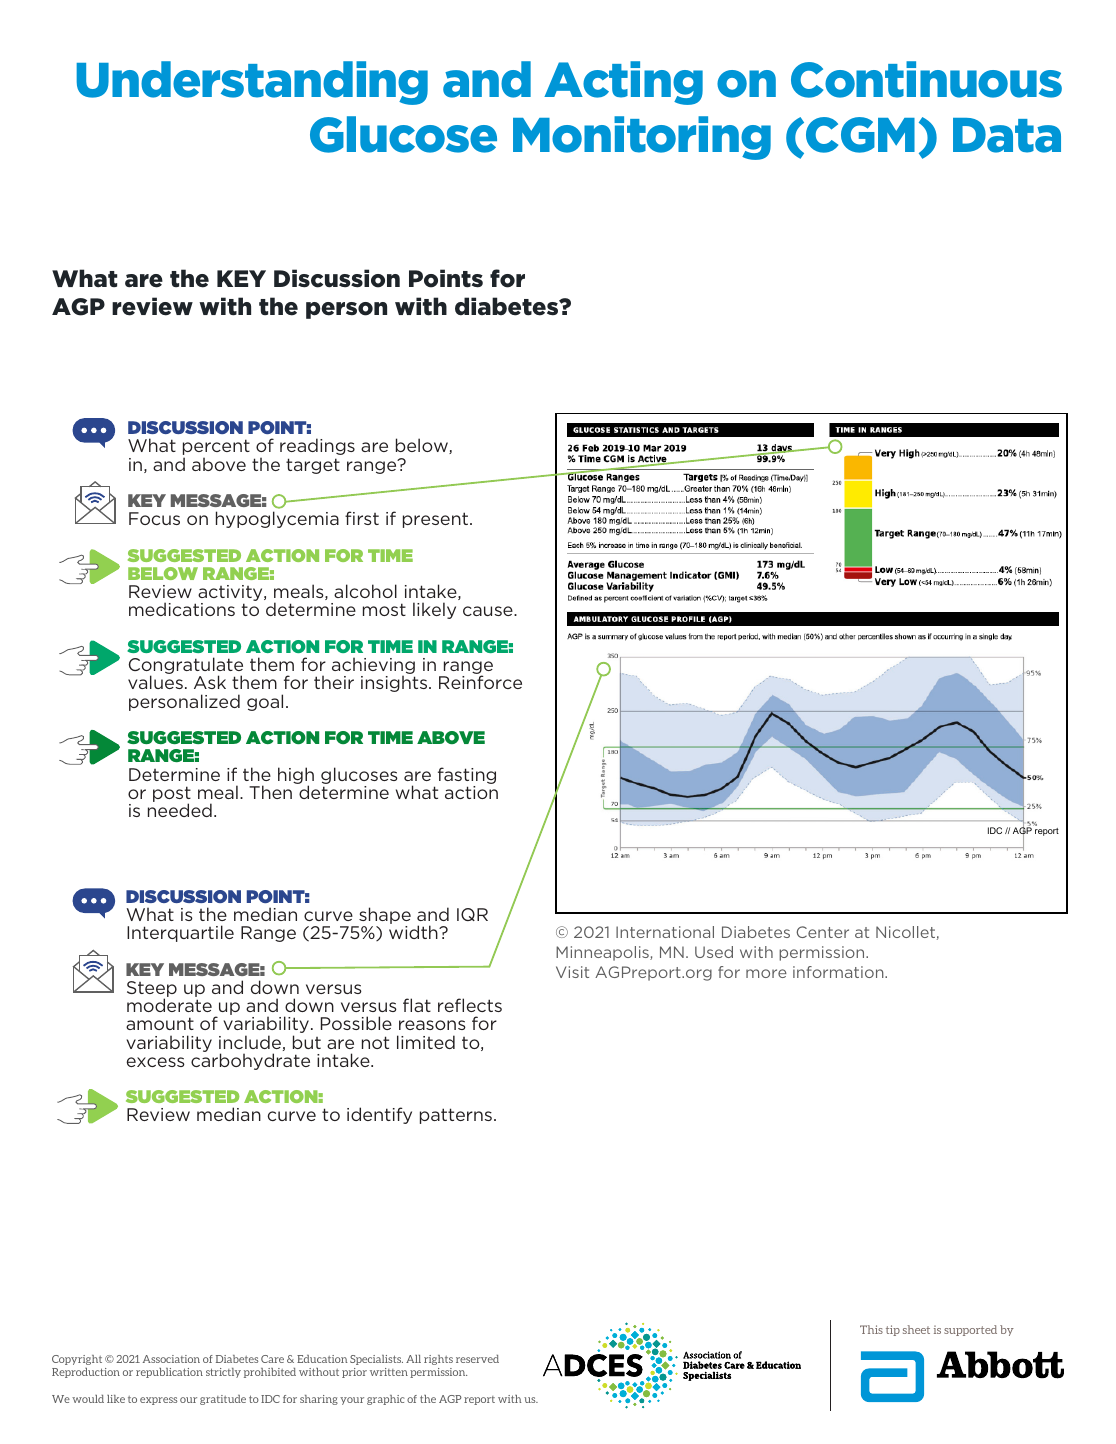 The height and width of the document is (1444, 1116). What do you see at coordinates (860, 135) in the document?
I see `CGM` at bounding box center [860, 135].
